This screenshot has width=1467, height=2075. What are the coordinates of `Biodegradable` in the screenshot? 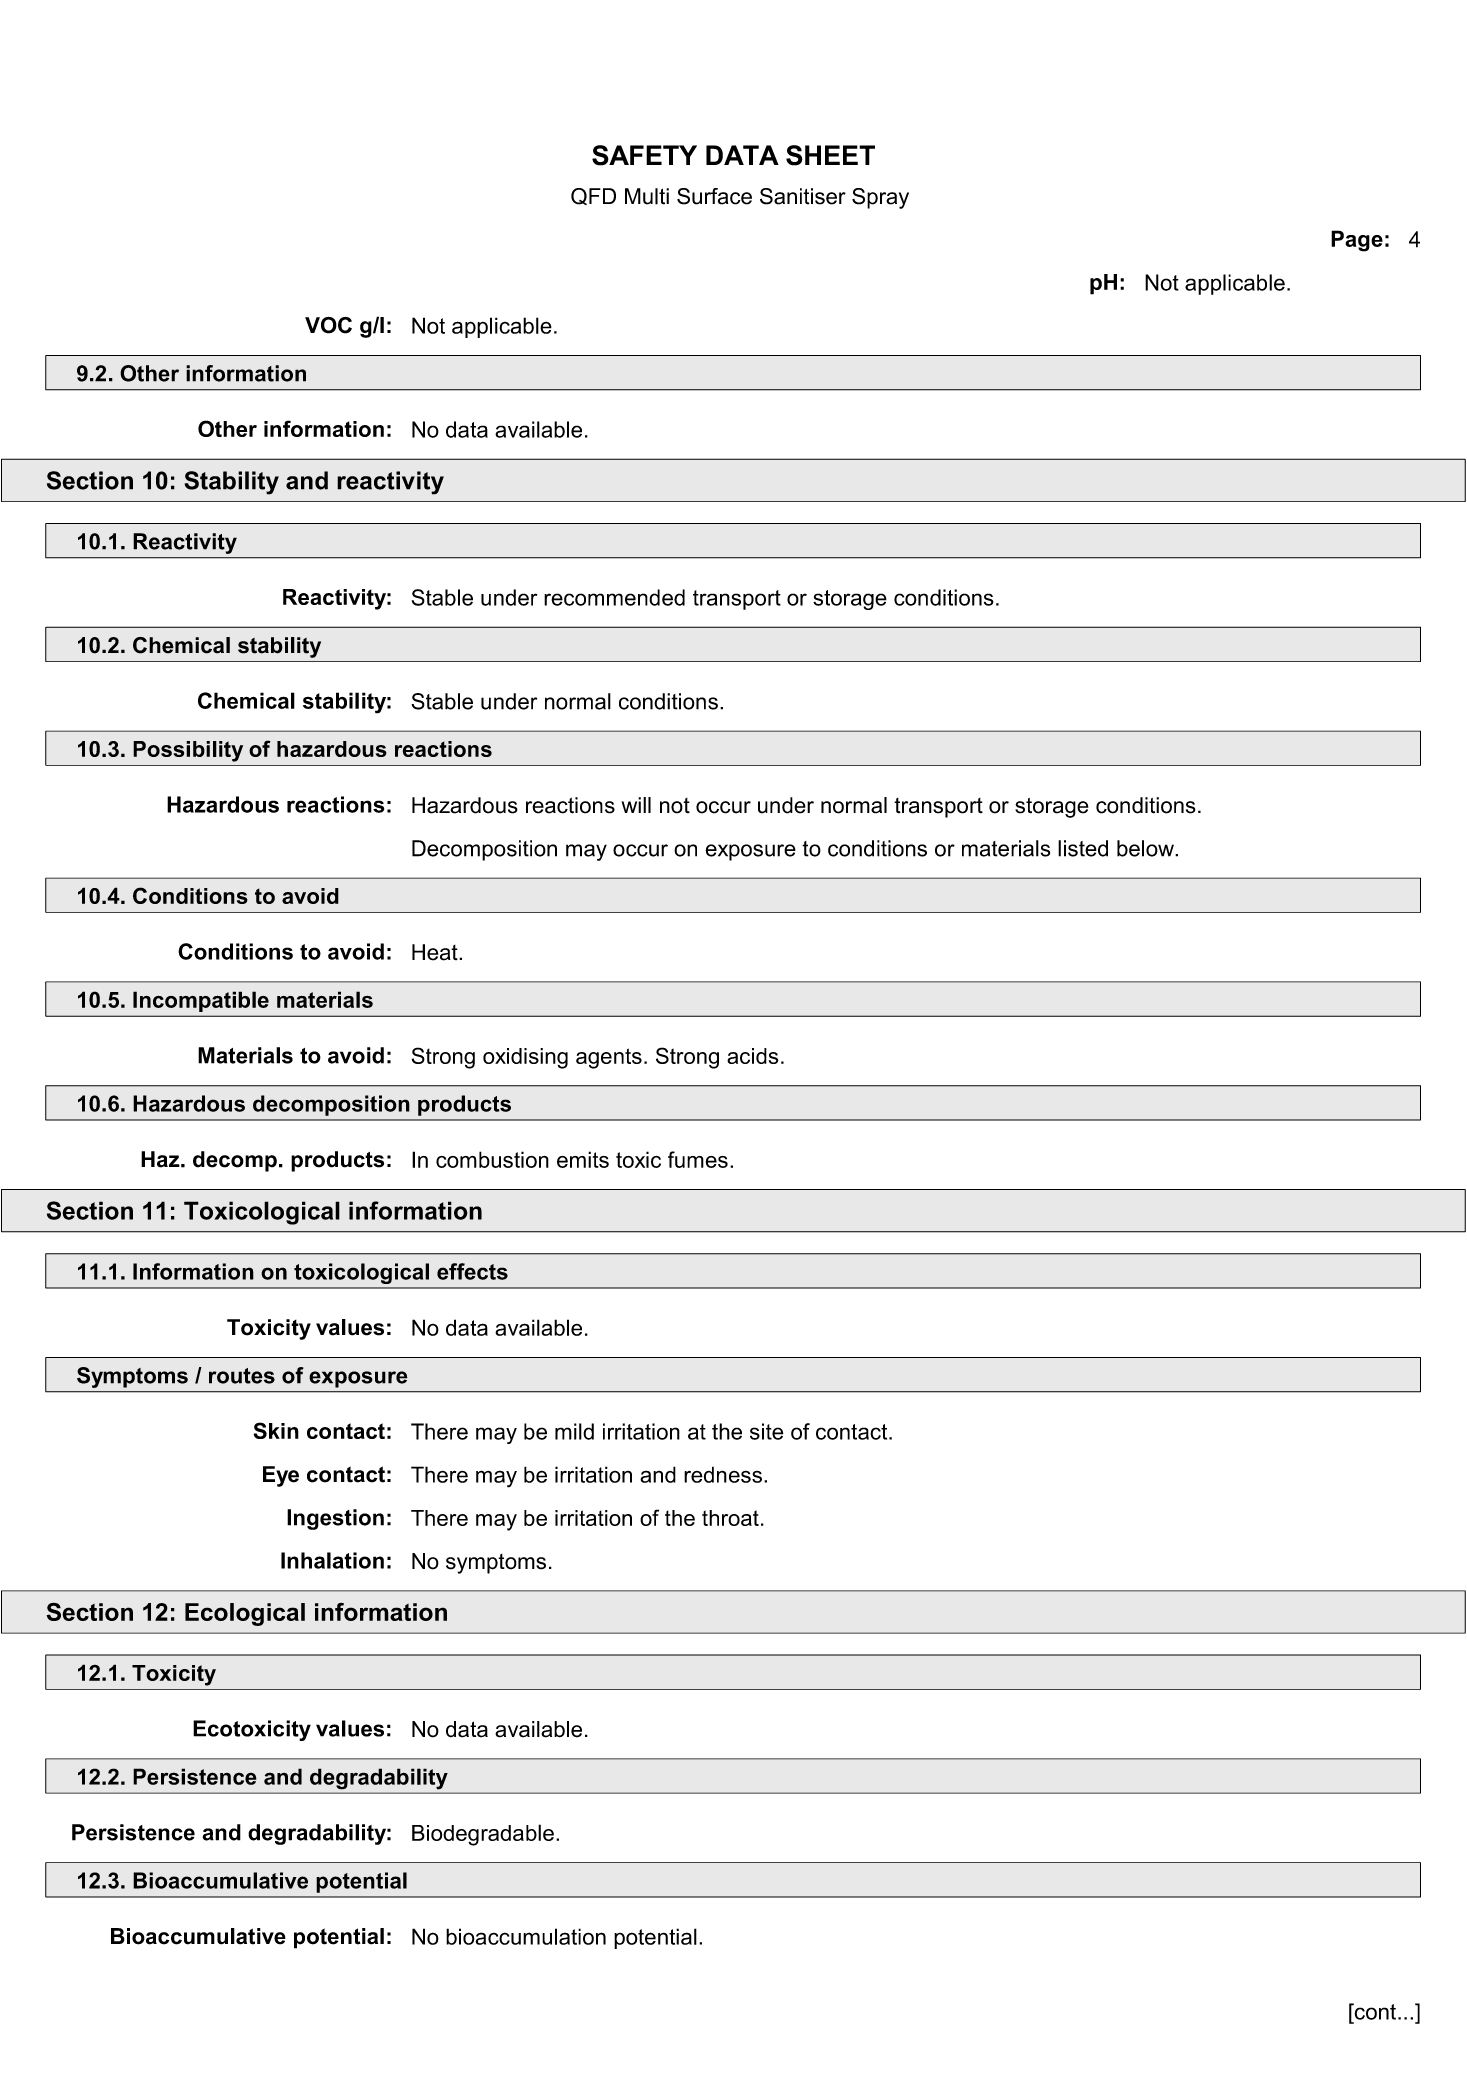 It's located at (483, 1835).
